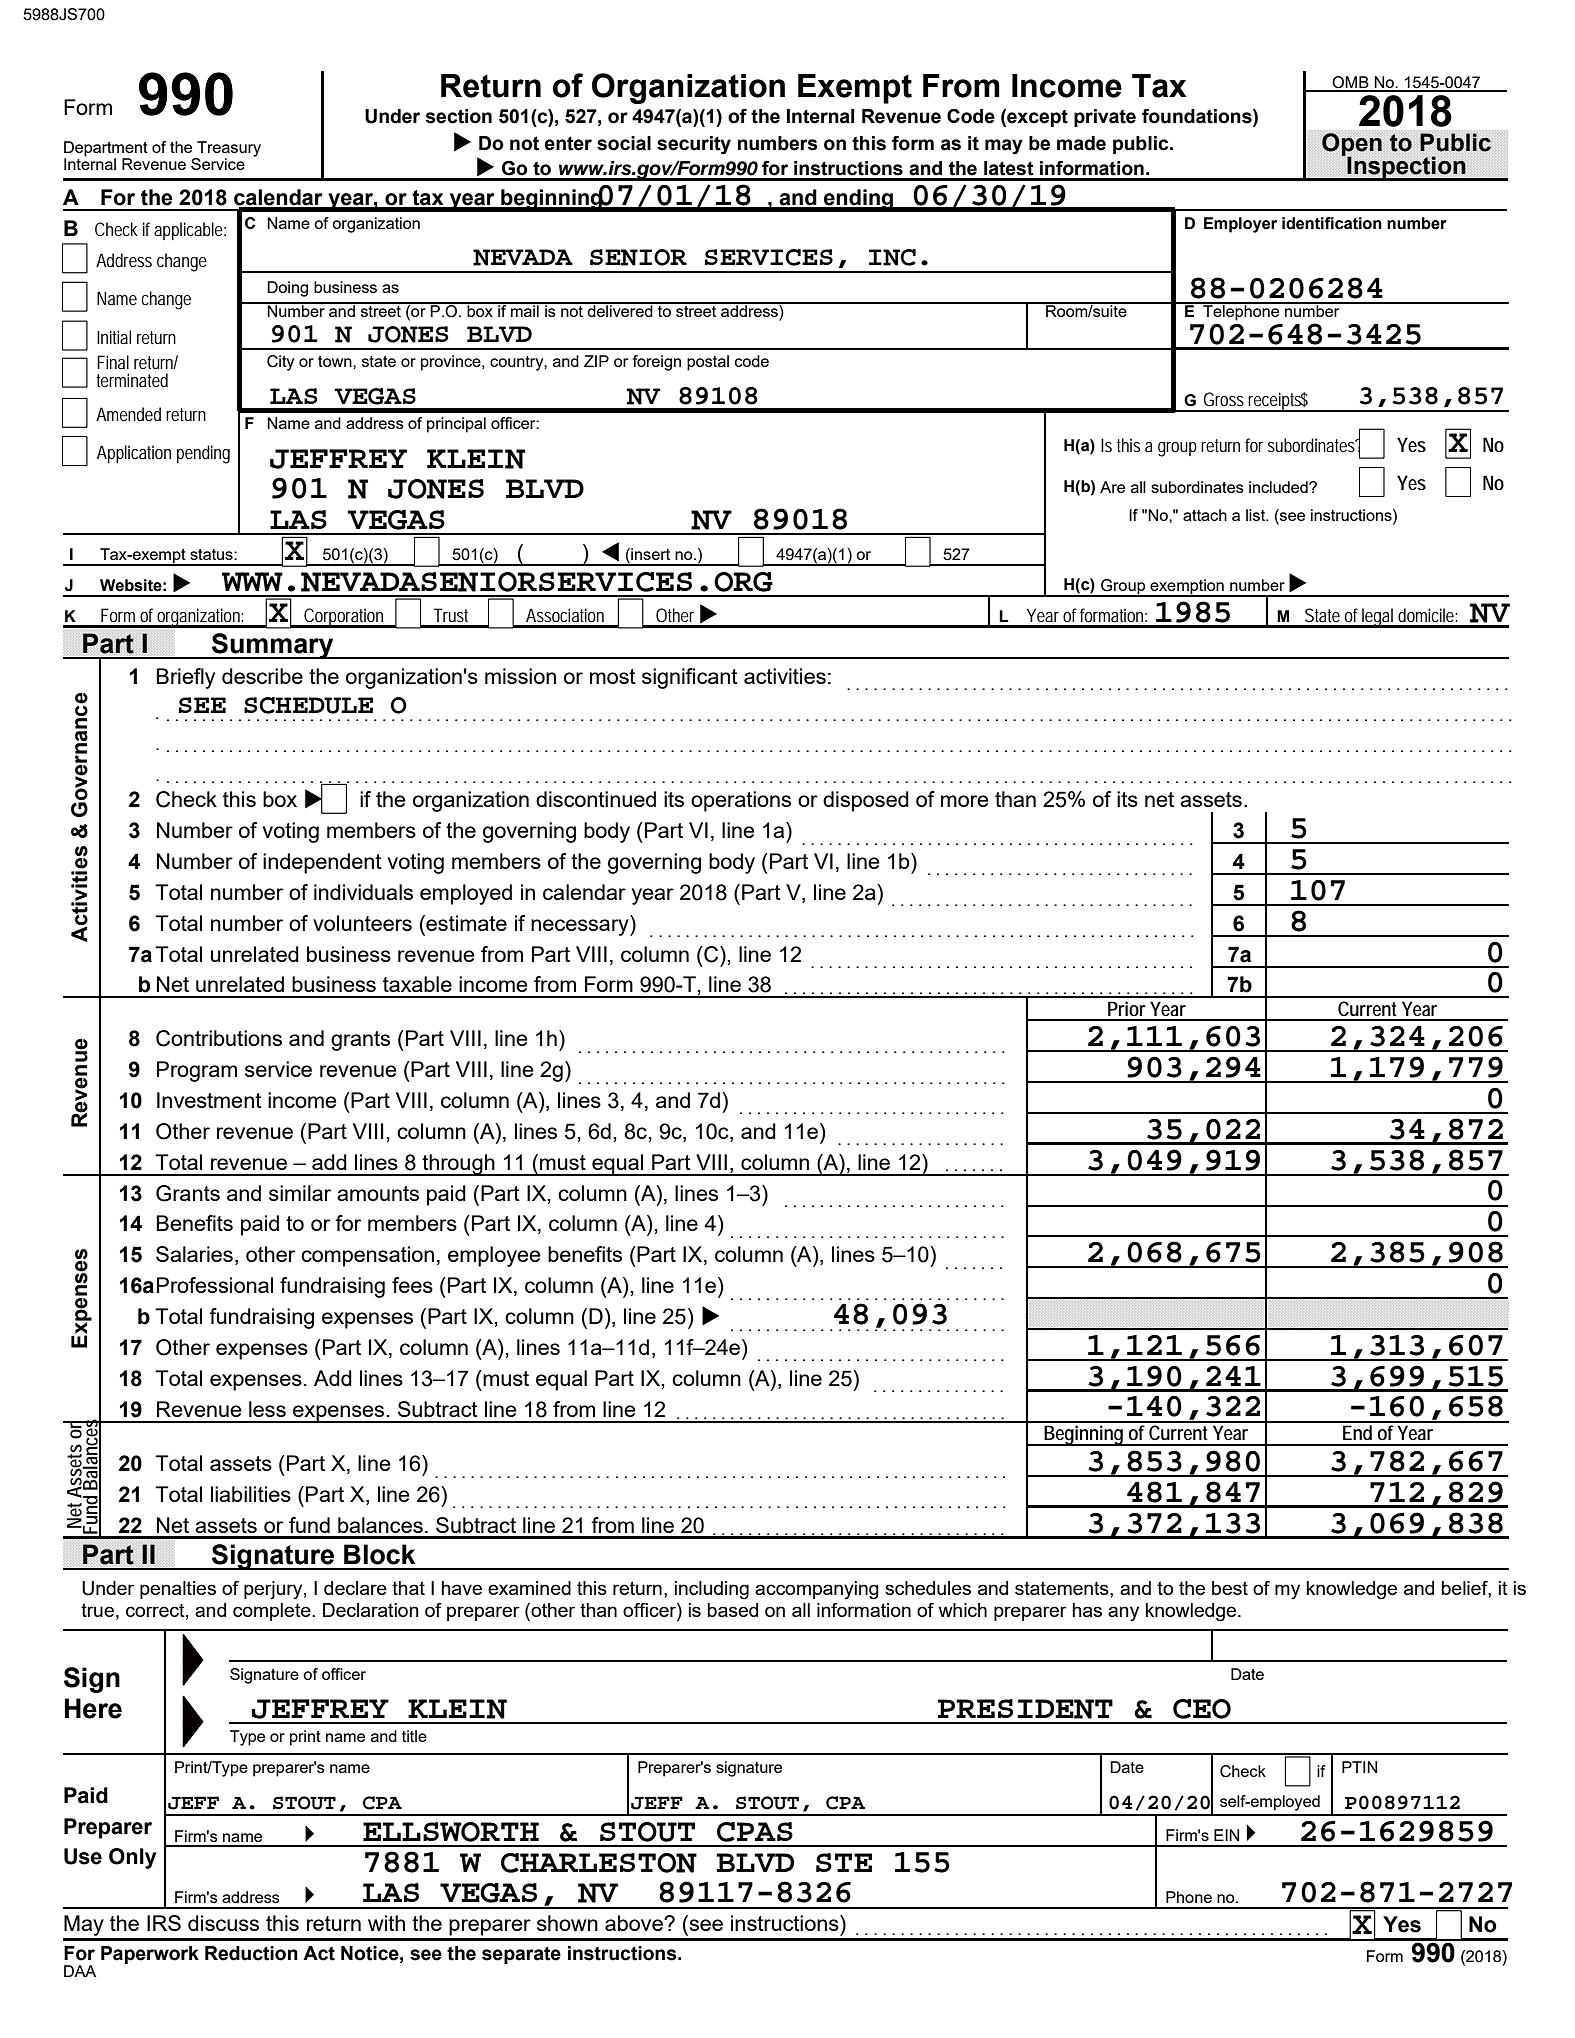 The height and width of the page is (2038, 1575). I want to click on Summary, so click(273, 646).
